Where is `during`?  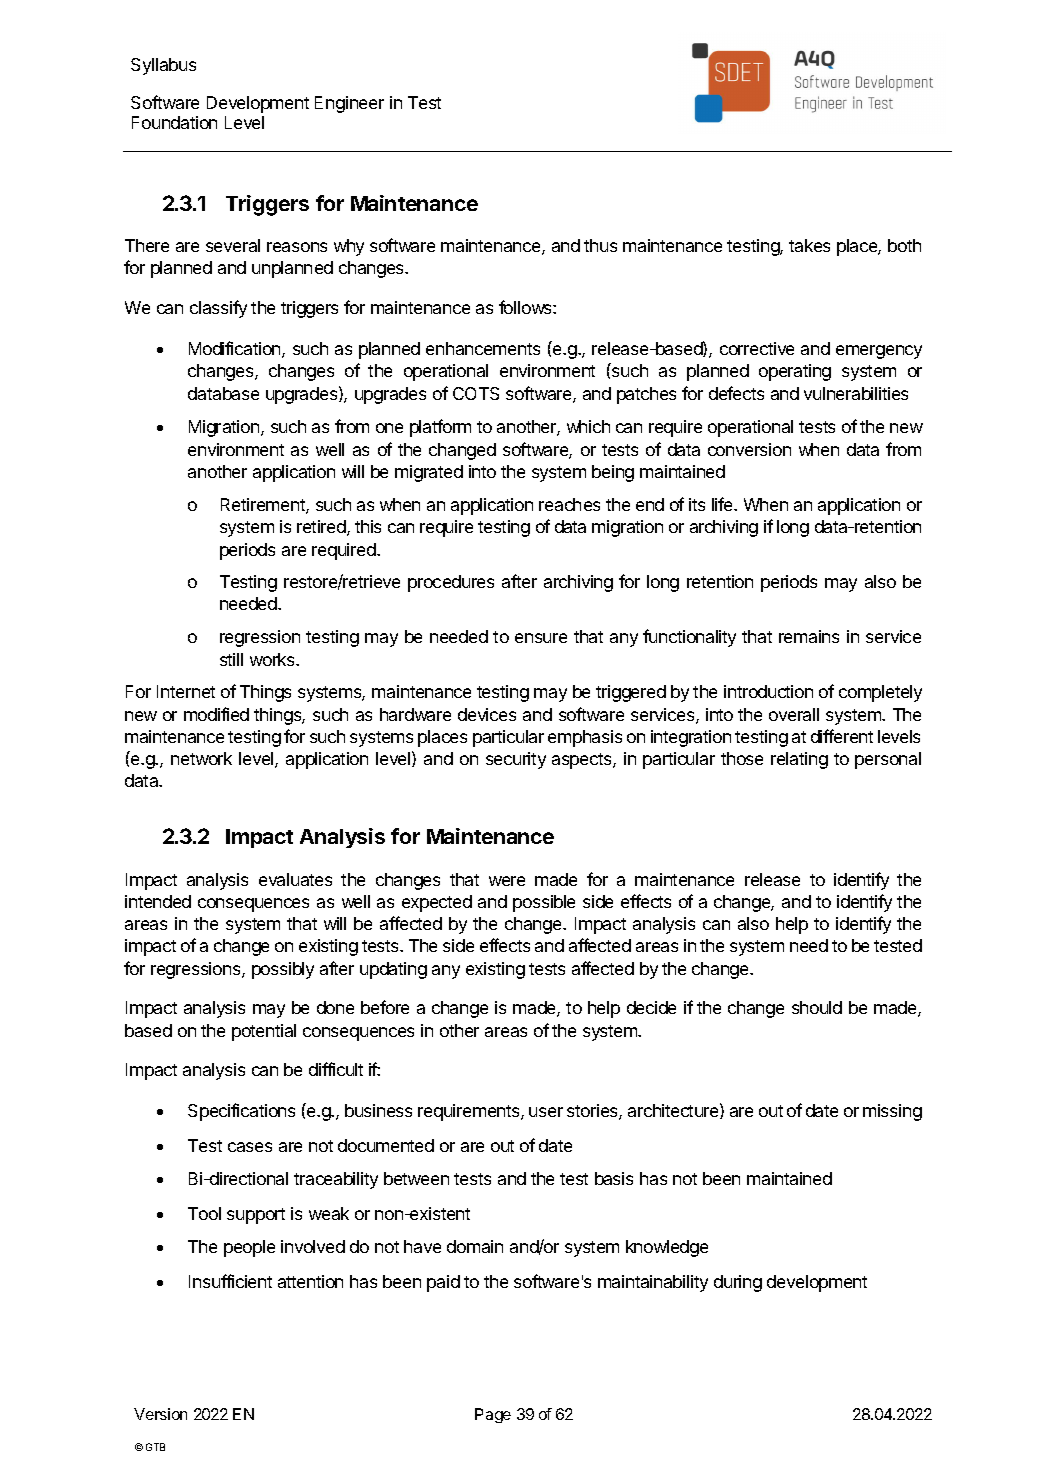 during is located at coordinates (738, 1283).
